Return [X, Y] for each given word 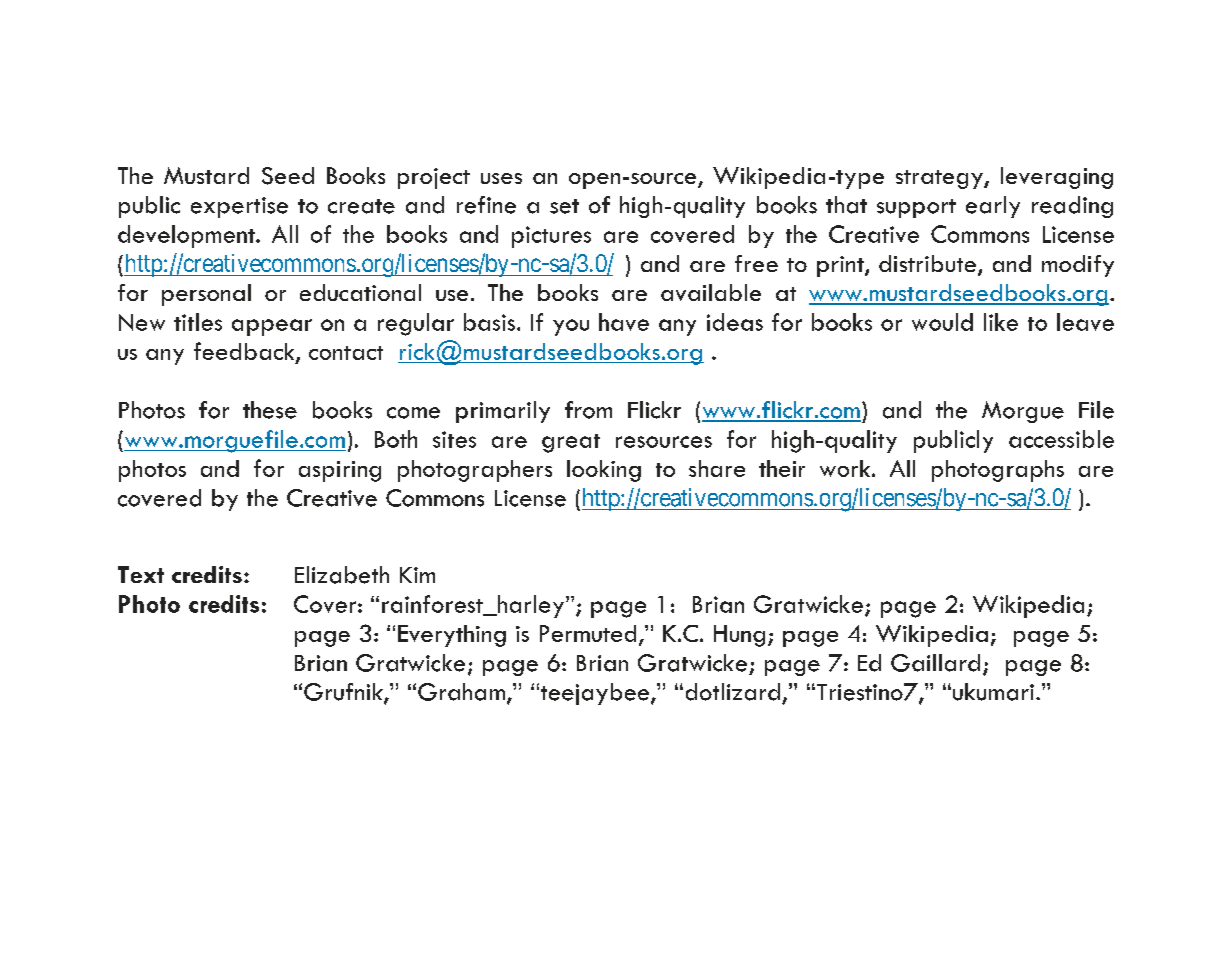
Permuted [588, 633]
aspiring [340, 471]
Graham [461, 692]
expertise [239, 207]
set [564, 206]
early [993, 207]
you [571, 327]
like [1001, 322]
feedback [245, 352]
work [846, 468]
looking [604, 471]
